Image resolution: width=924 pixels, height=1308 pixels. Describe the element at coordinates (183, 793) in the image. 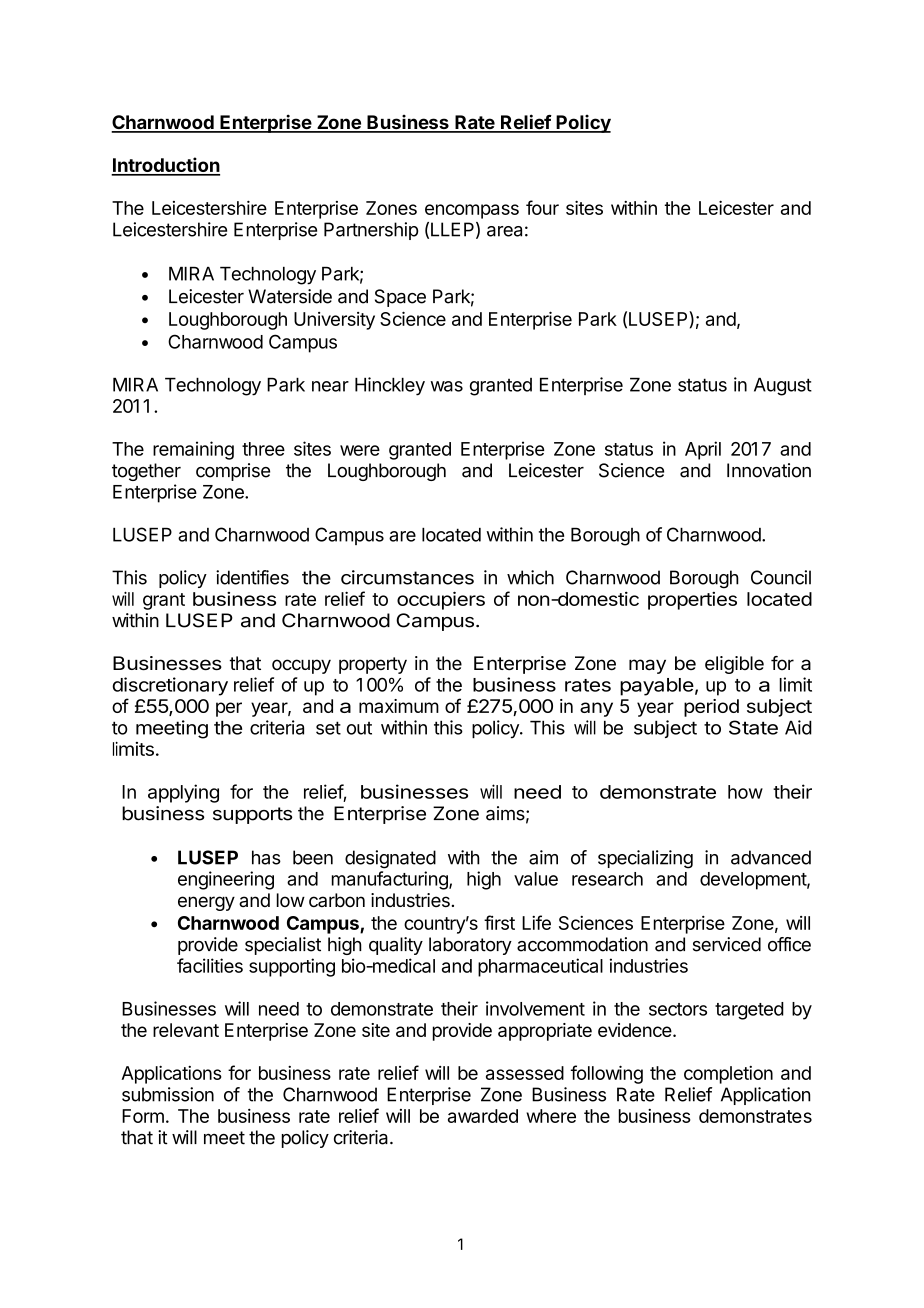

I see `applying` at that location.
